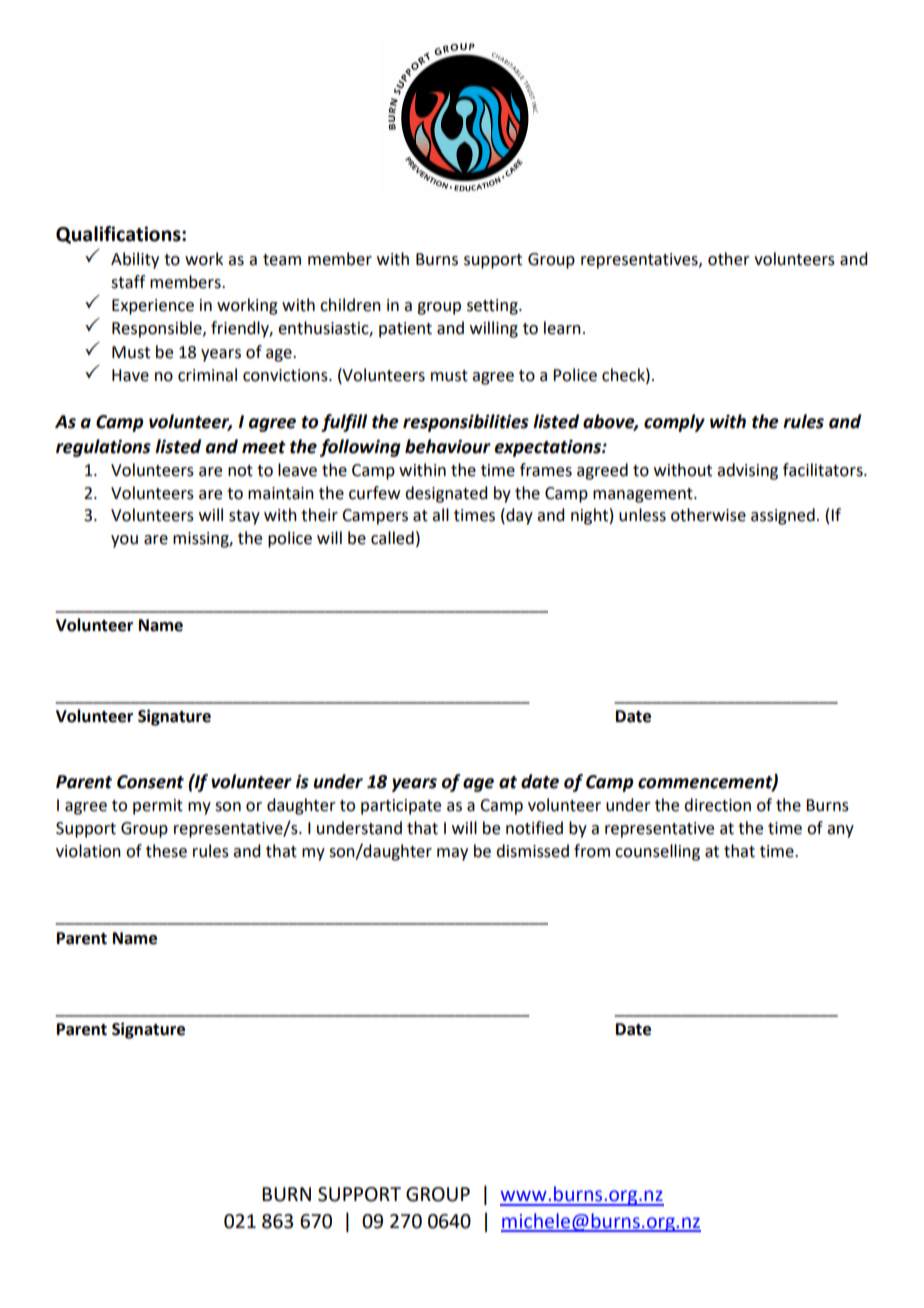  What do you see at coordinates (401, 807) in the image?
I see `participate` at bounding box center [401, 807].
